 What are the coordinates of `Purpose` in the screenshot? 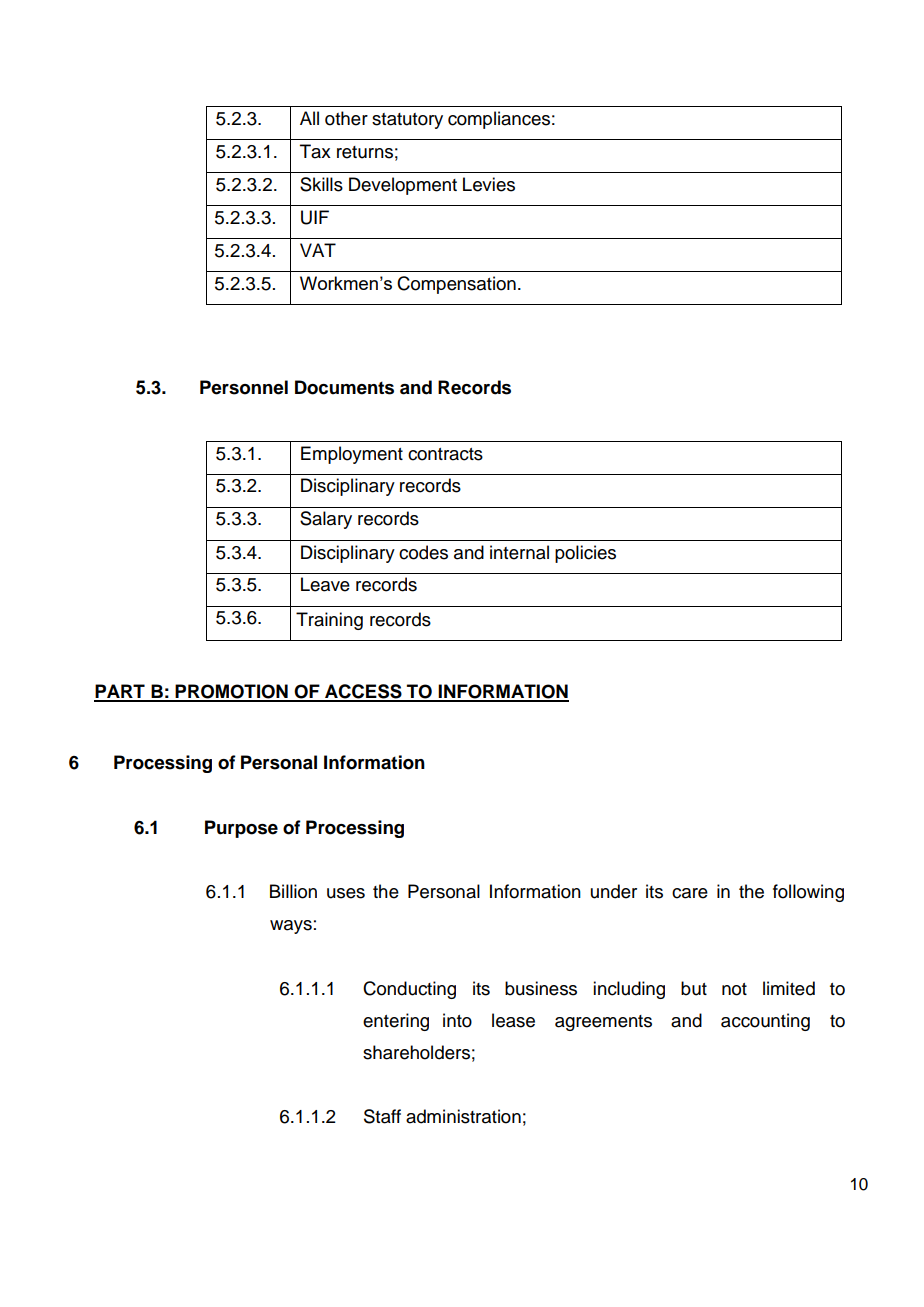 It's located at (241, 829).
